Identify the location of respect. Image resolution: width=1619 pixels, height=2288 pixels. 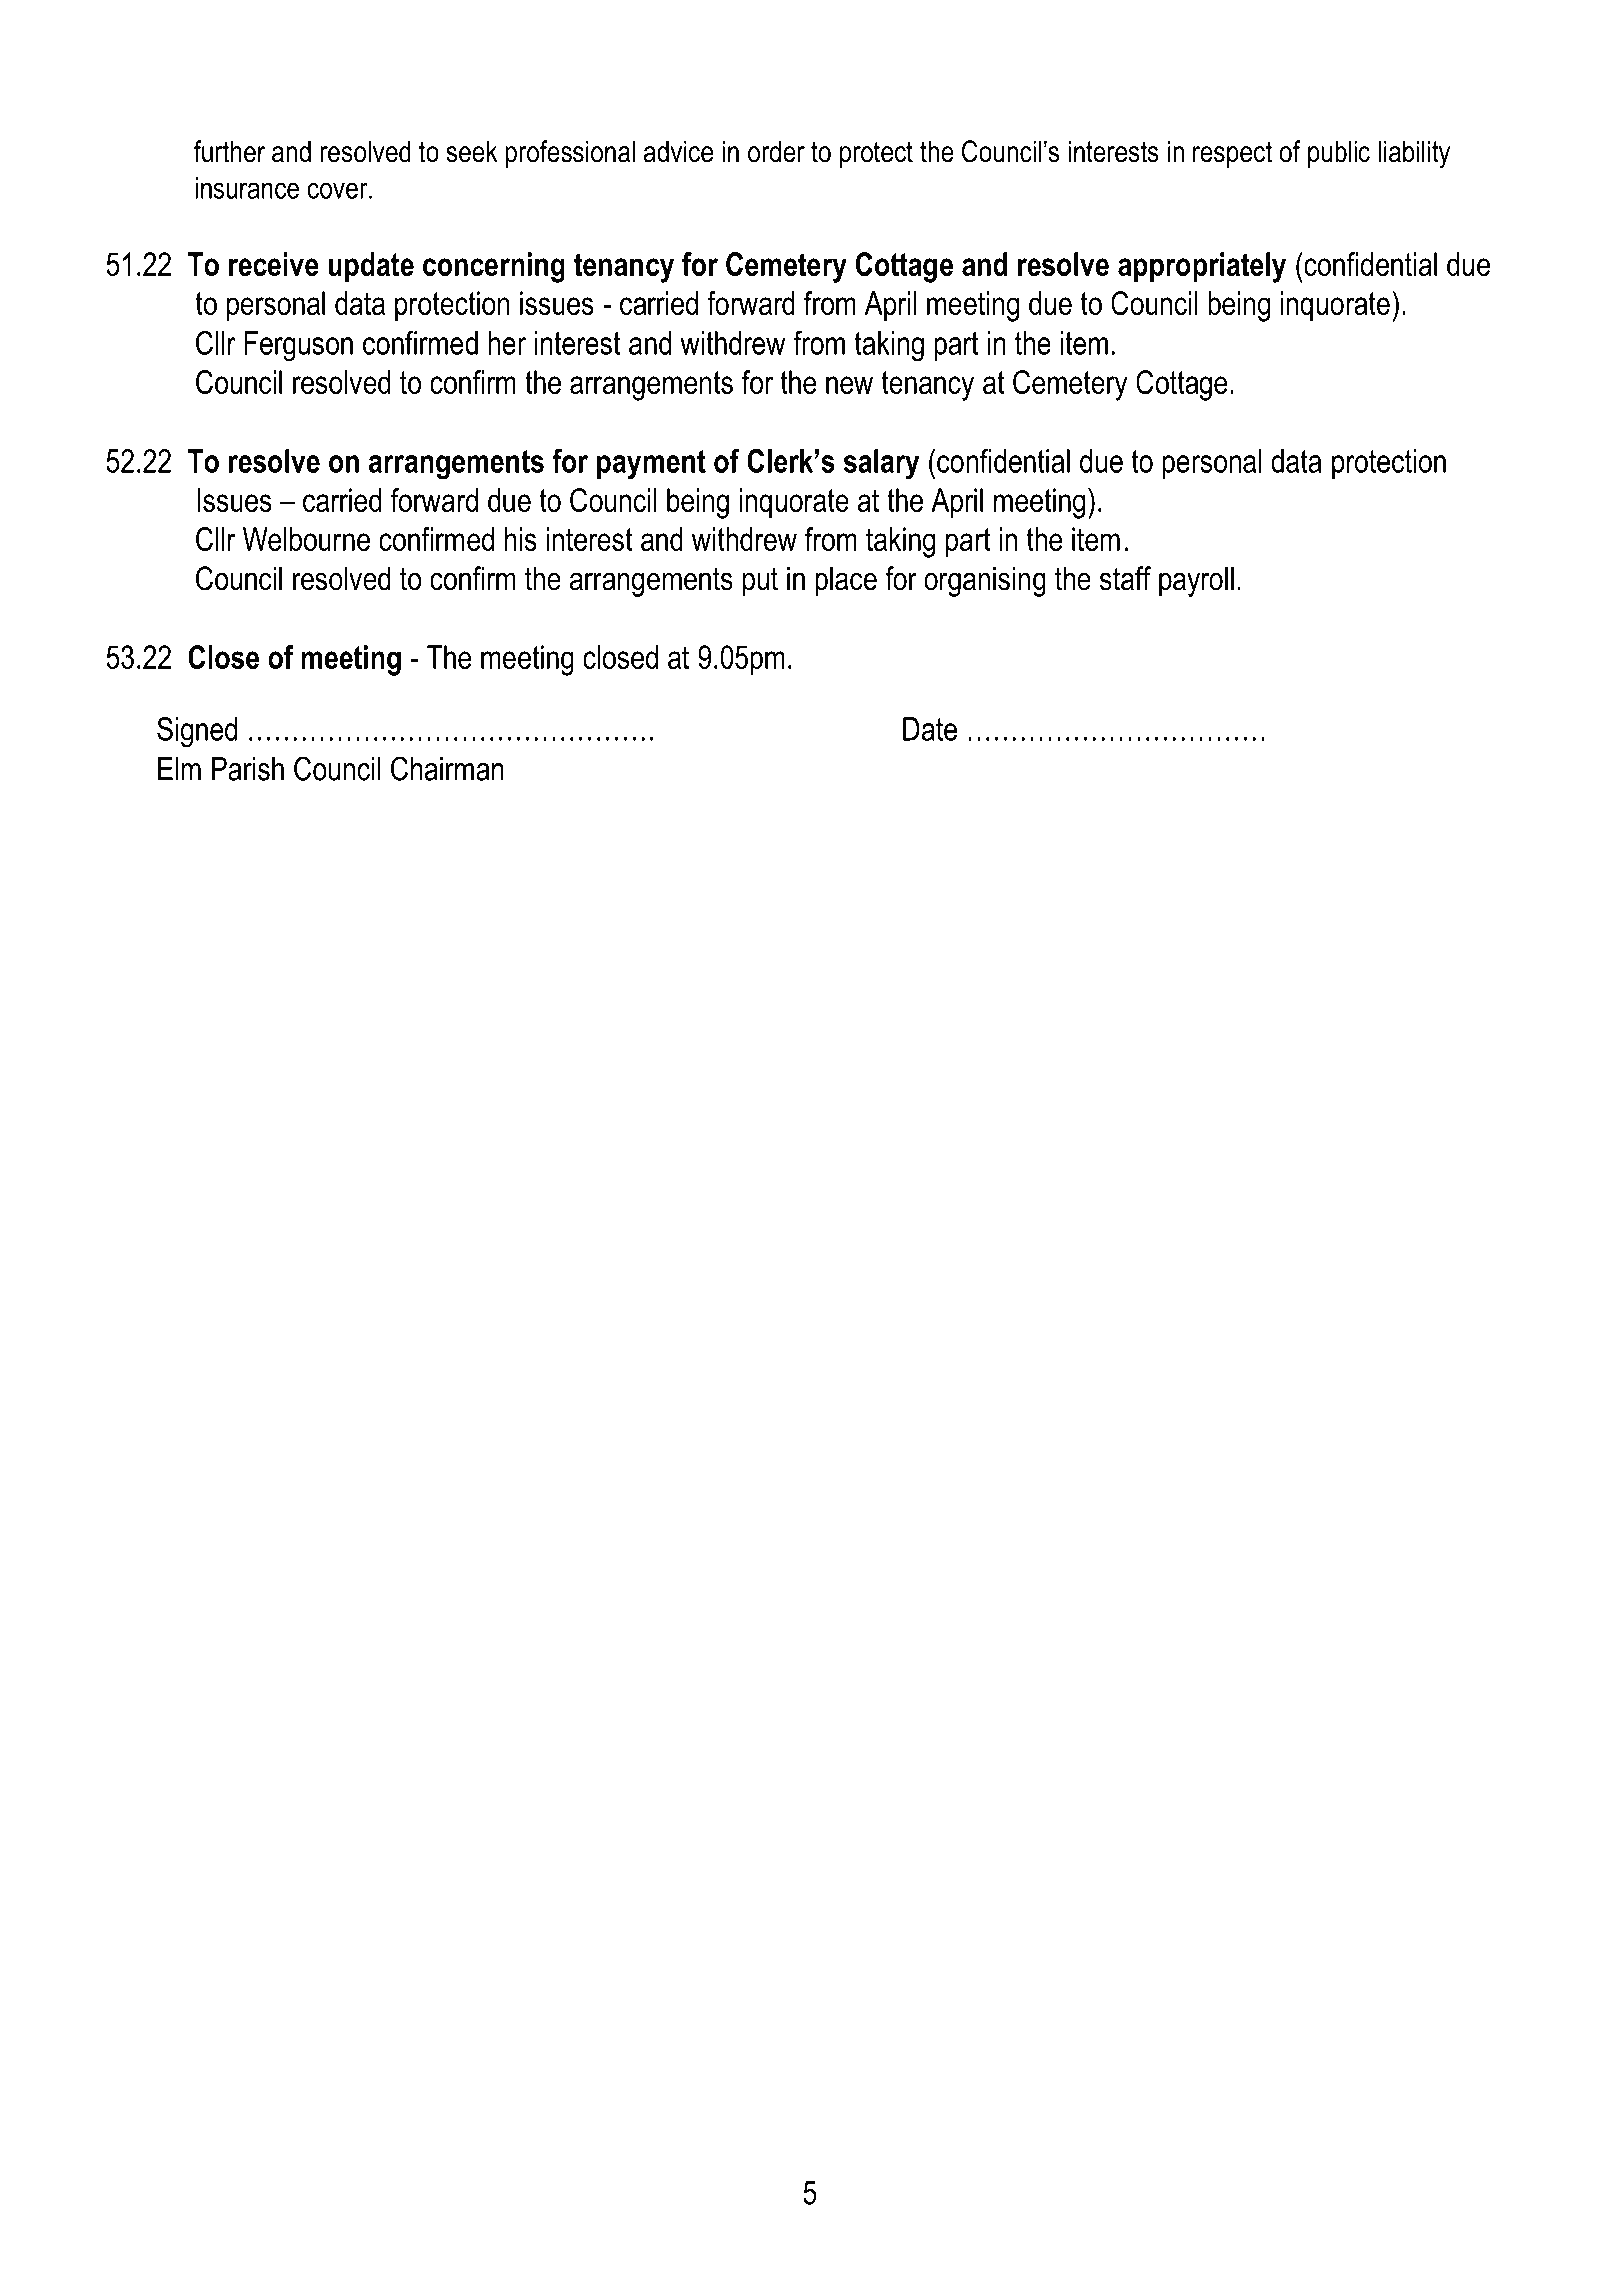
(1232, 154).
